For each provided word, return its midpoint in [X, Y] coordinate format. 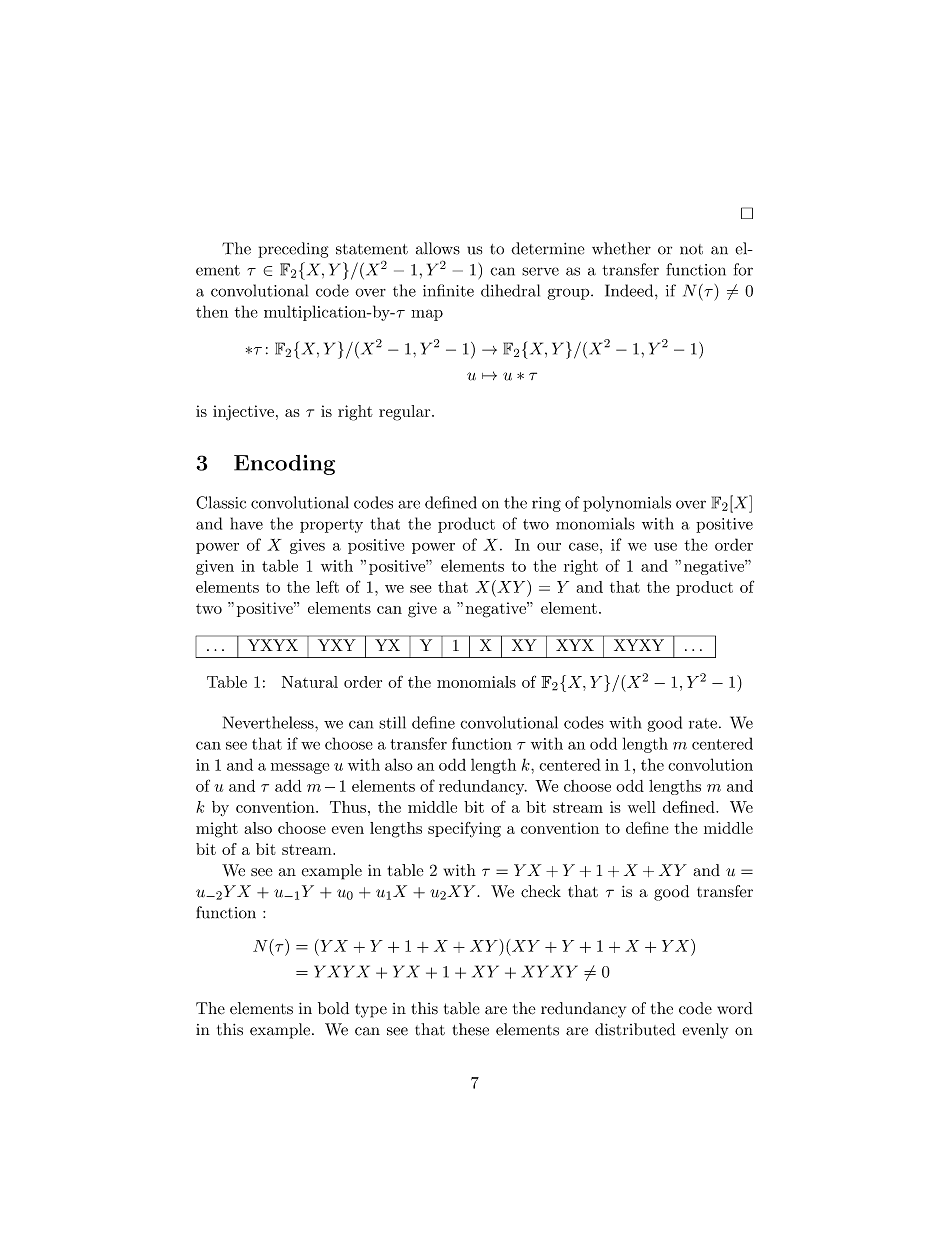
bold [333, 1008]
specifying [464, 830]
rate [703, 723]
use [665, 547]
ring [546, 504]
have [247, 523]
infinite [448, 290]
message [300, 768]
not [691, 249]
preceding [293, 250]
